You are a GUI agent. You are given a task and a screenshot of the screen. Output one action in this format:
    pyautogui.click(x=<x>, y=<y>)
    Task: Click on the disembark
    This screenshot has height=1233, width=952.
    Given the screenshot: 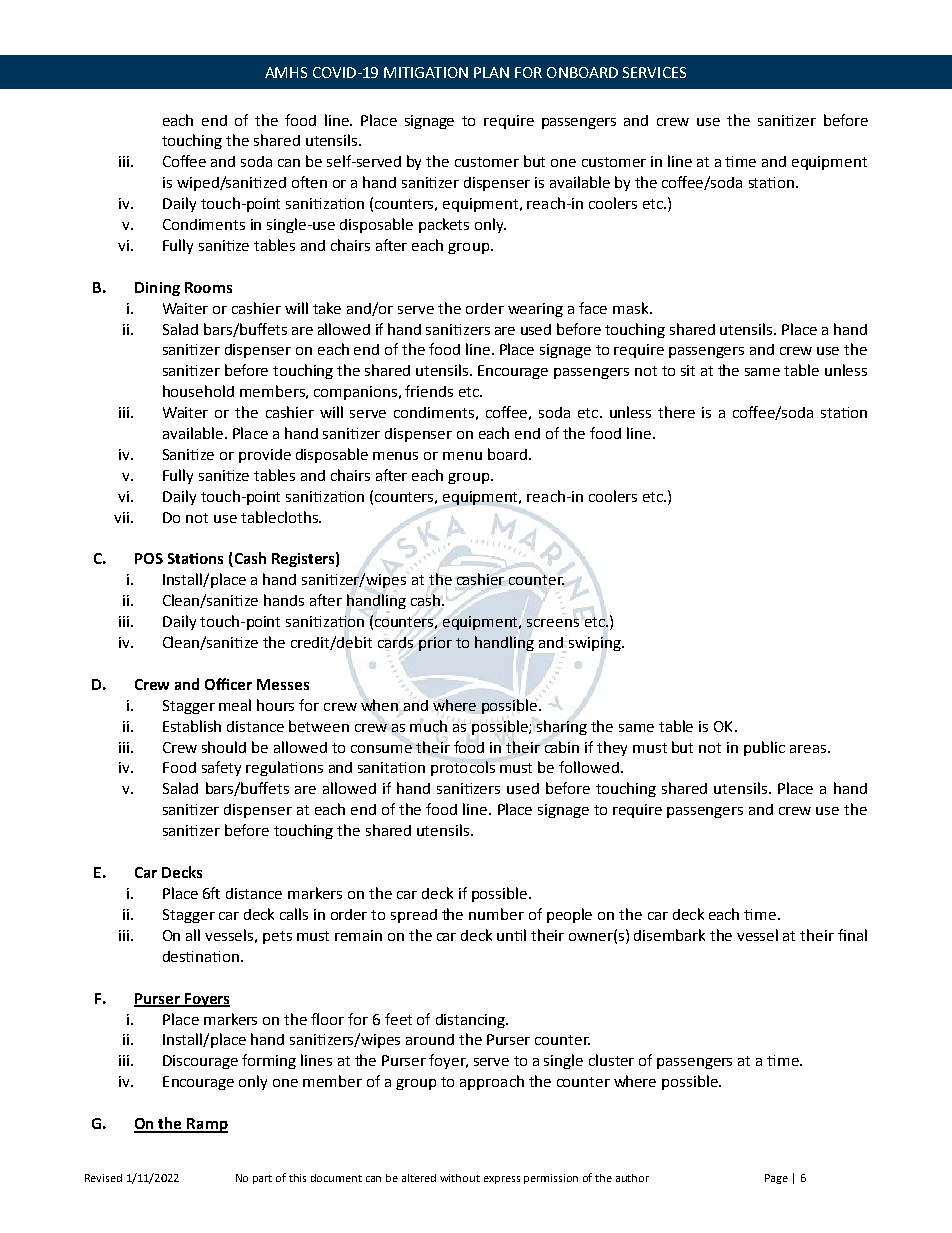 What is the action you would take?
    pyautogui.click(x=669, y=935)
